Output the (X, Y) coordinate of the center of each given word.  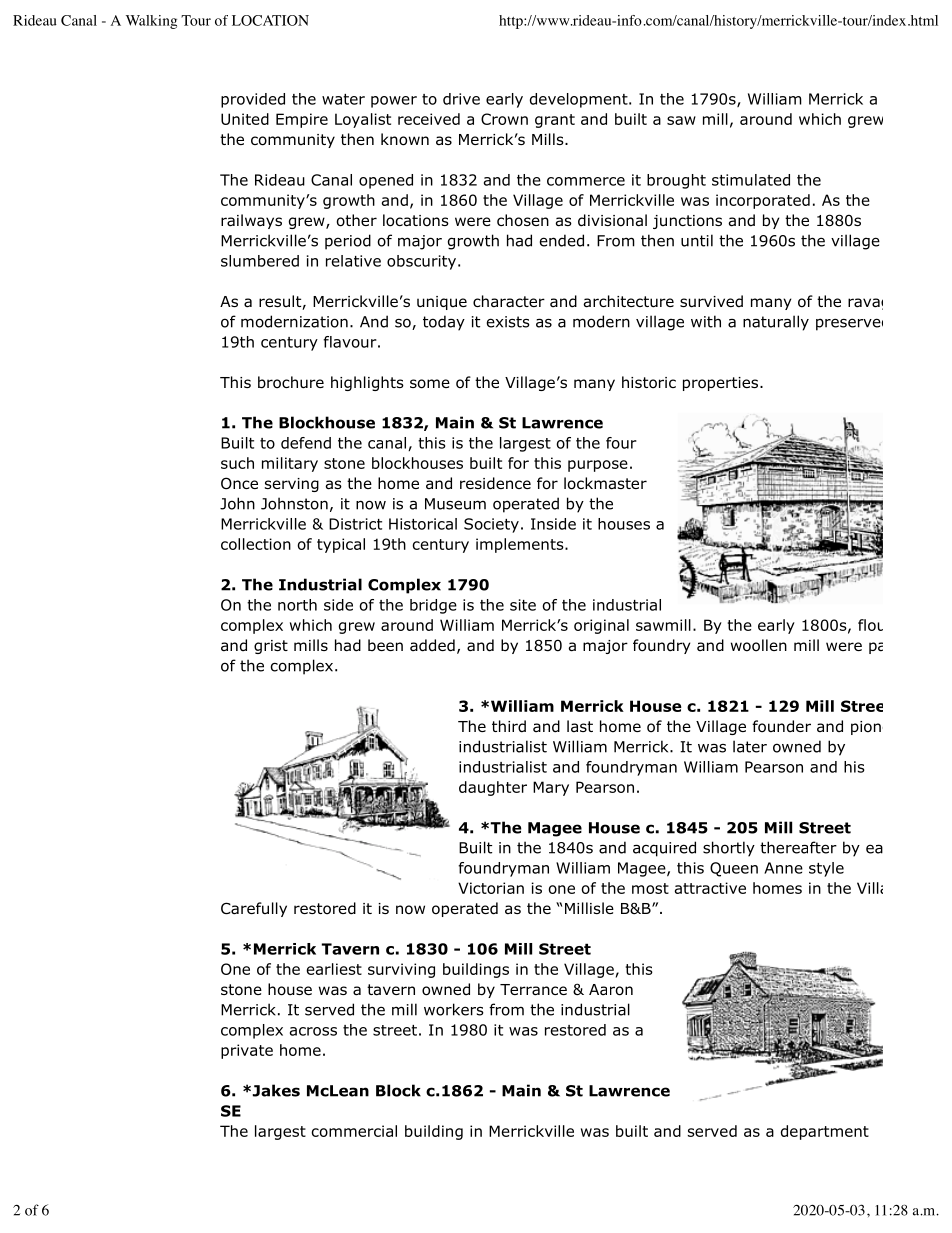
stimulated (751, 180)
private (247, 1051)
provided (253, 100)
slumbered (260, 261)
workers (454, 1009)
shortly (729, 849)
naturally (776, 323)
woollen (759, 645)
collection (256, 544)
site (523, 605)
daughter (493, 788)
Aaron (611, 990)
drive (461, 99)
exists (508, 322)
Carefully (254, 909)
